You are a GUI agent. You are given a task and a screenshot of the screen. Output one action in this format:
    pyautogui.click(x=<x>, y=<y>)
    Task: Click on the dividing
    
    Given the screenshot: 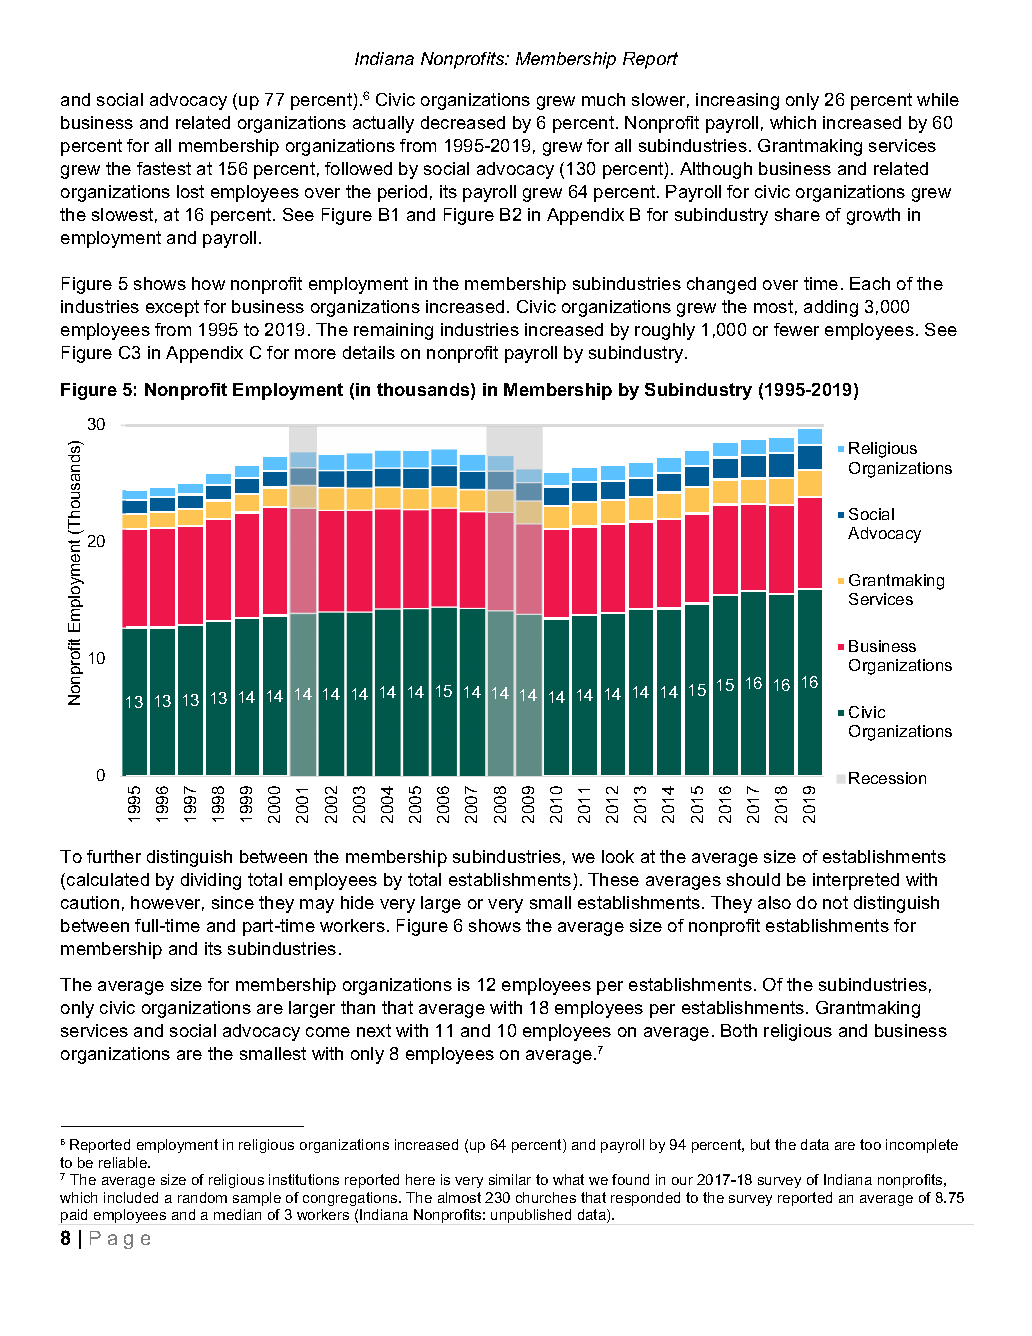 What is the action you would take?
    pyautogui.click(x=211, y=881)
